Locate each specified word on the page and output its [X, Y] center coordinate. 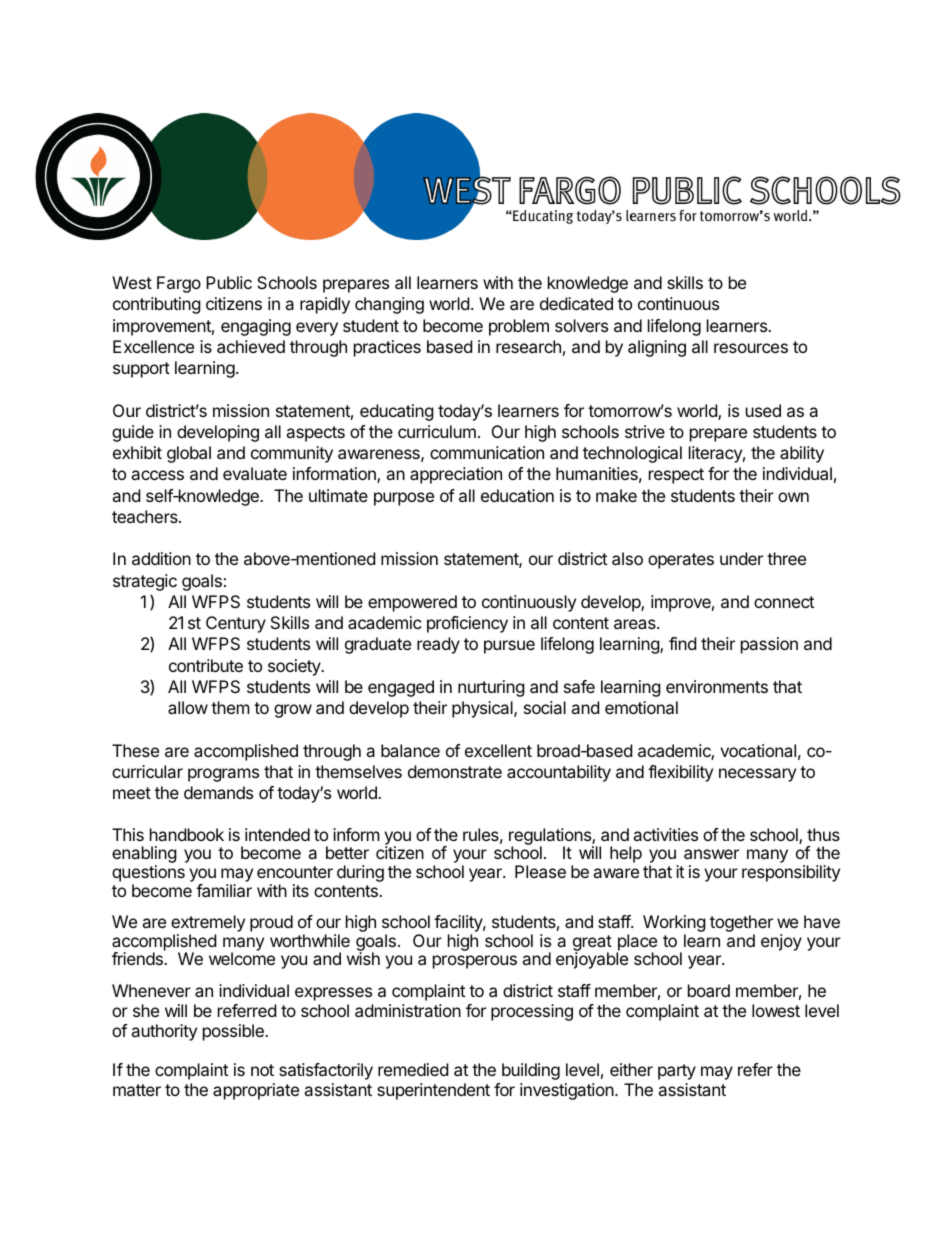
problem [519, 327]
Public [229, 282]
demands [218, 792]
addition [161, 558]
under [741, 558]
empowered [412, 603]
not [262, 1070]
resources [751, 348]
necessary [757, 775]
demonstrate [455, 771]
